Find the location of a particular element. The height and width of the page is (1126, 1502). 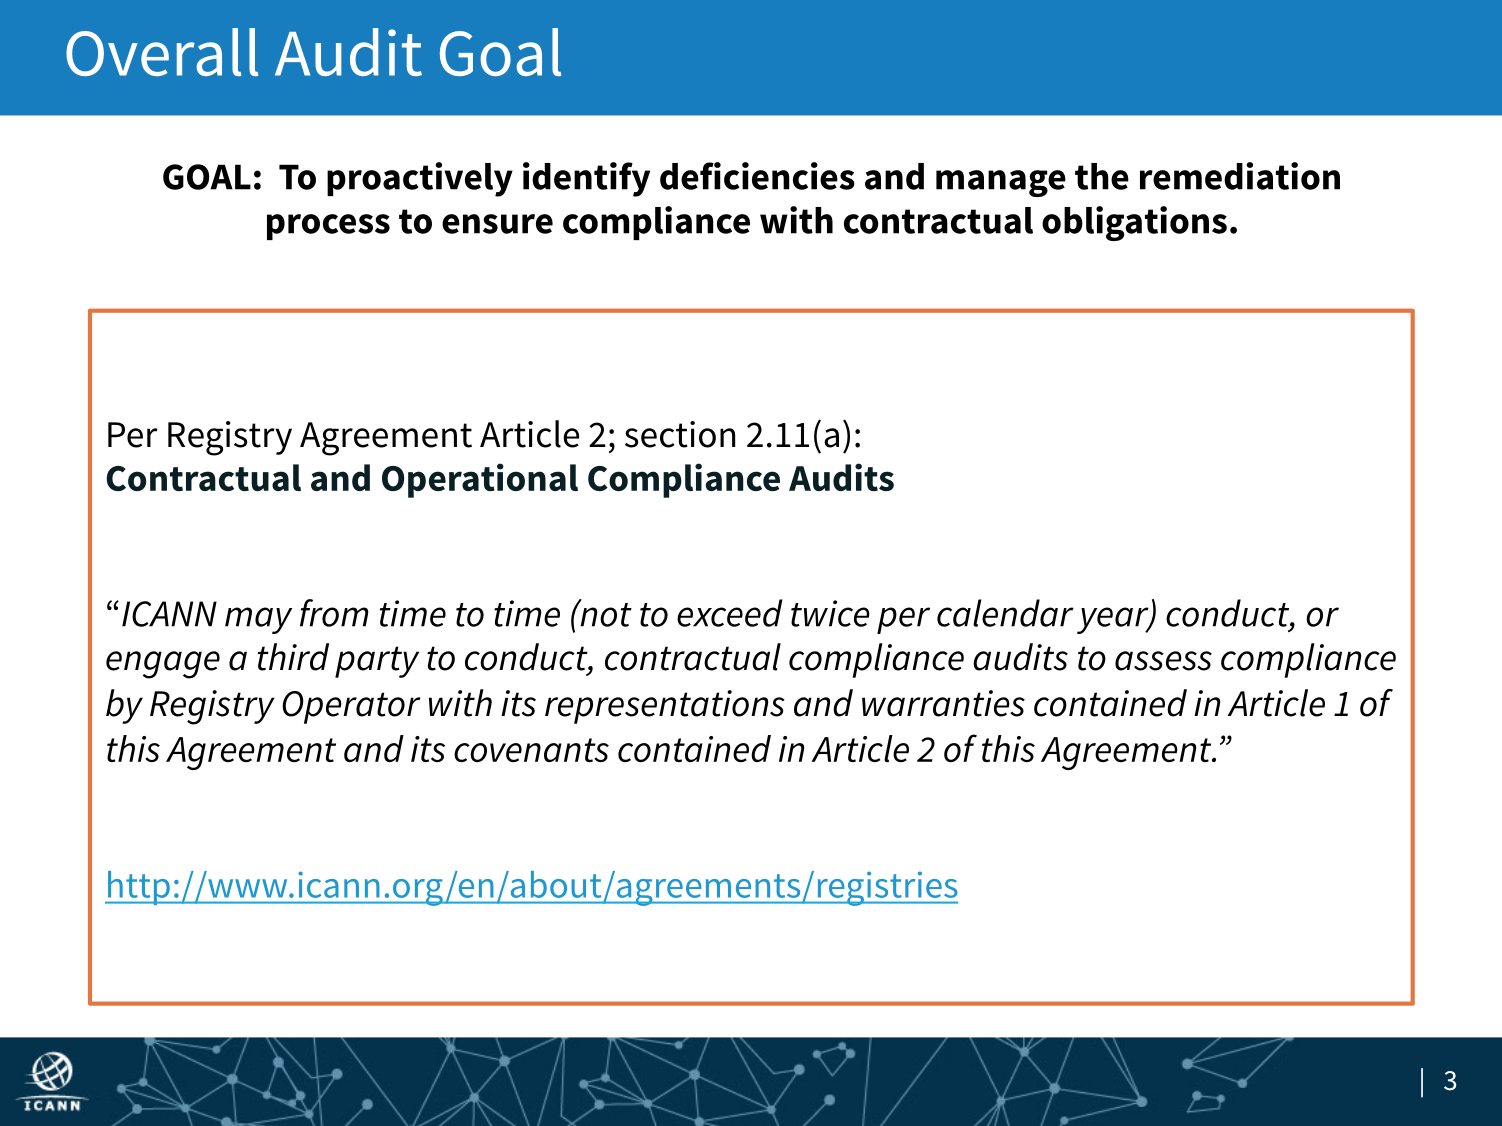

ensure is located at coordinates (497, 224).
